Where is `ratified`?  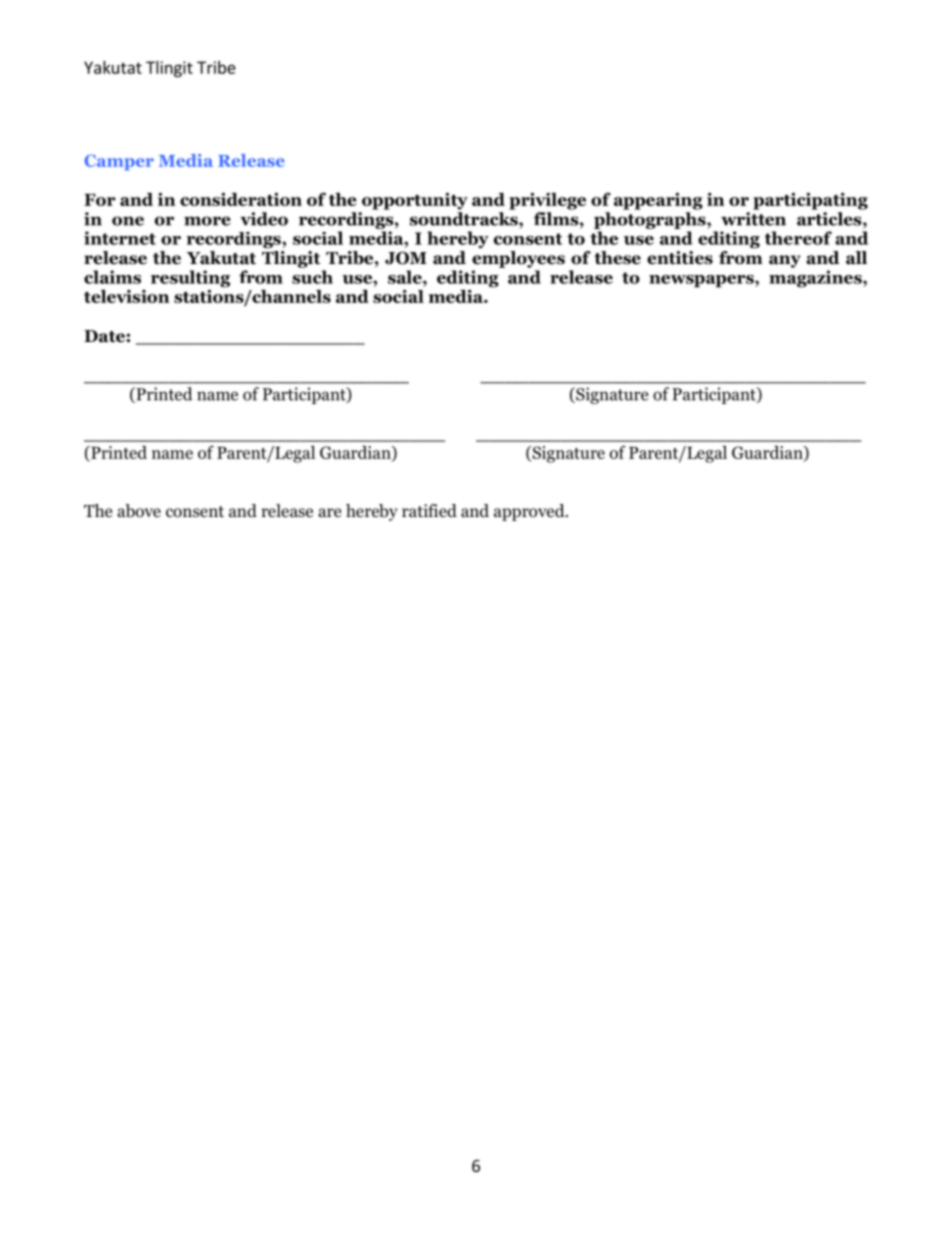 ratified is located at coordinates (429, 510).
